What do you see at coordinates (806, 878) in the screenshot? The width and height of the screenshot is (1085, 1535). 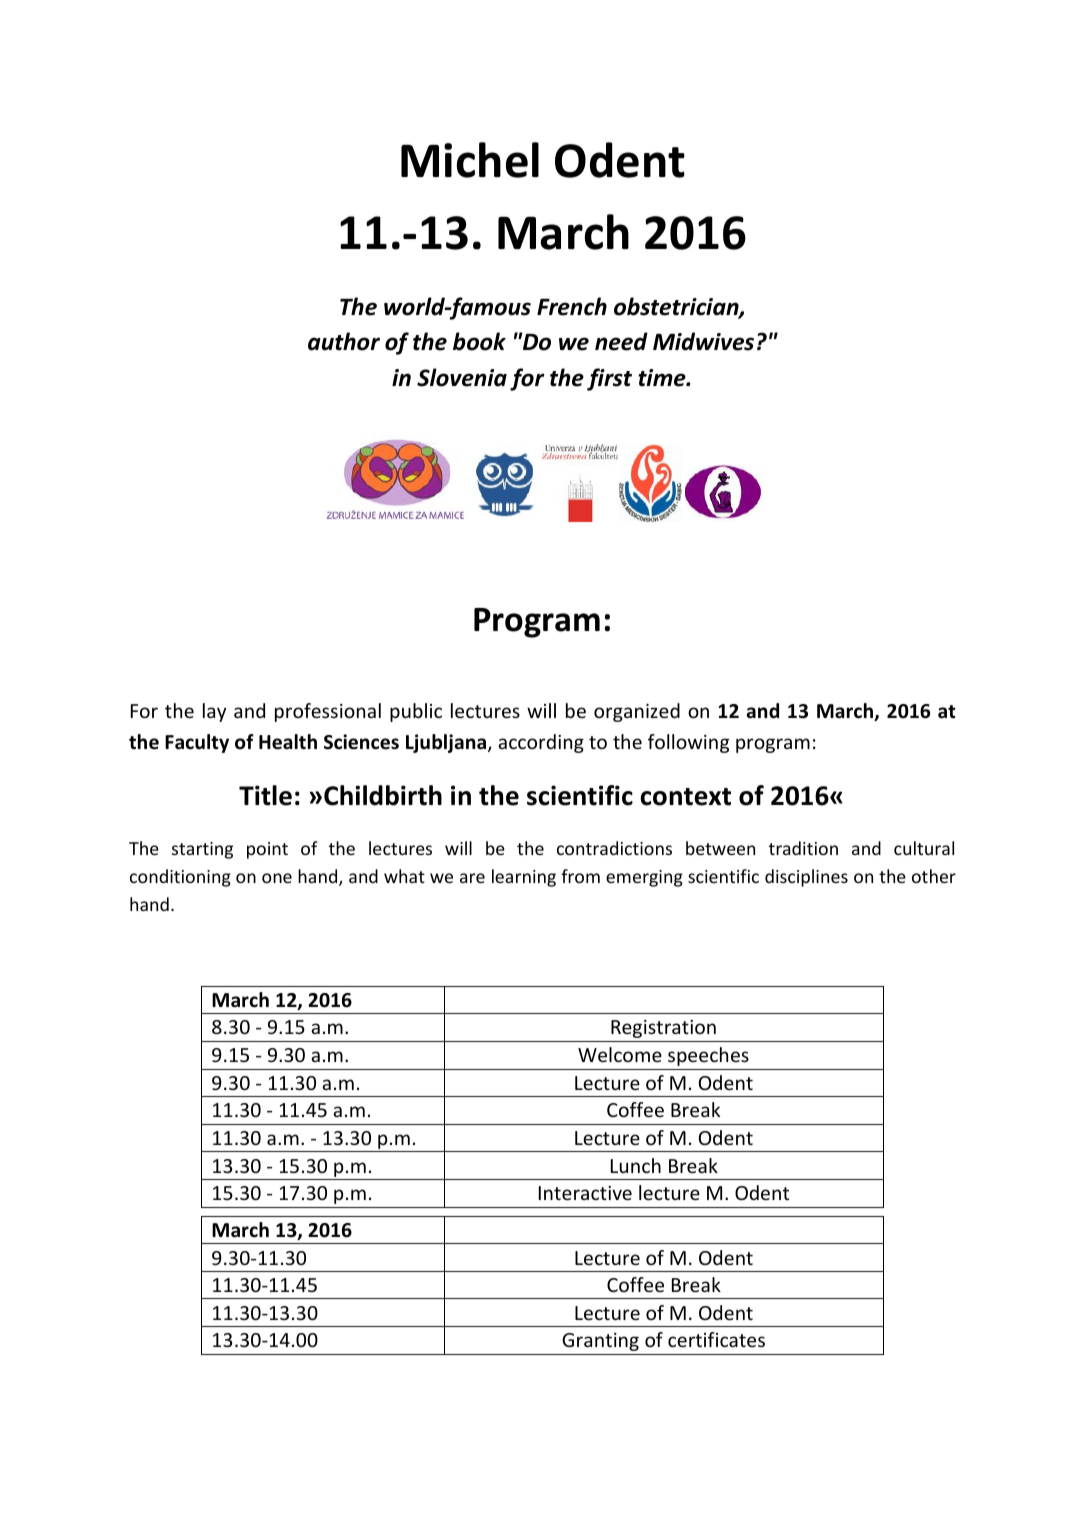 I see `disciplines` at bounding box center [806, 878].
